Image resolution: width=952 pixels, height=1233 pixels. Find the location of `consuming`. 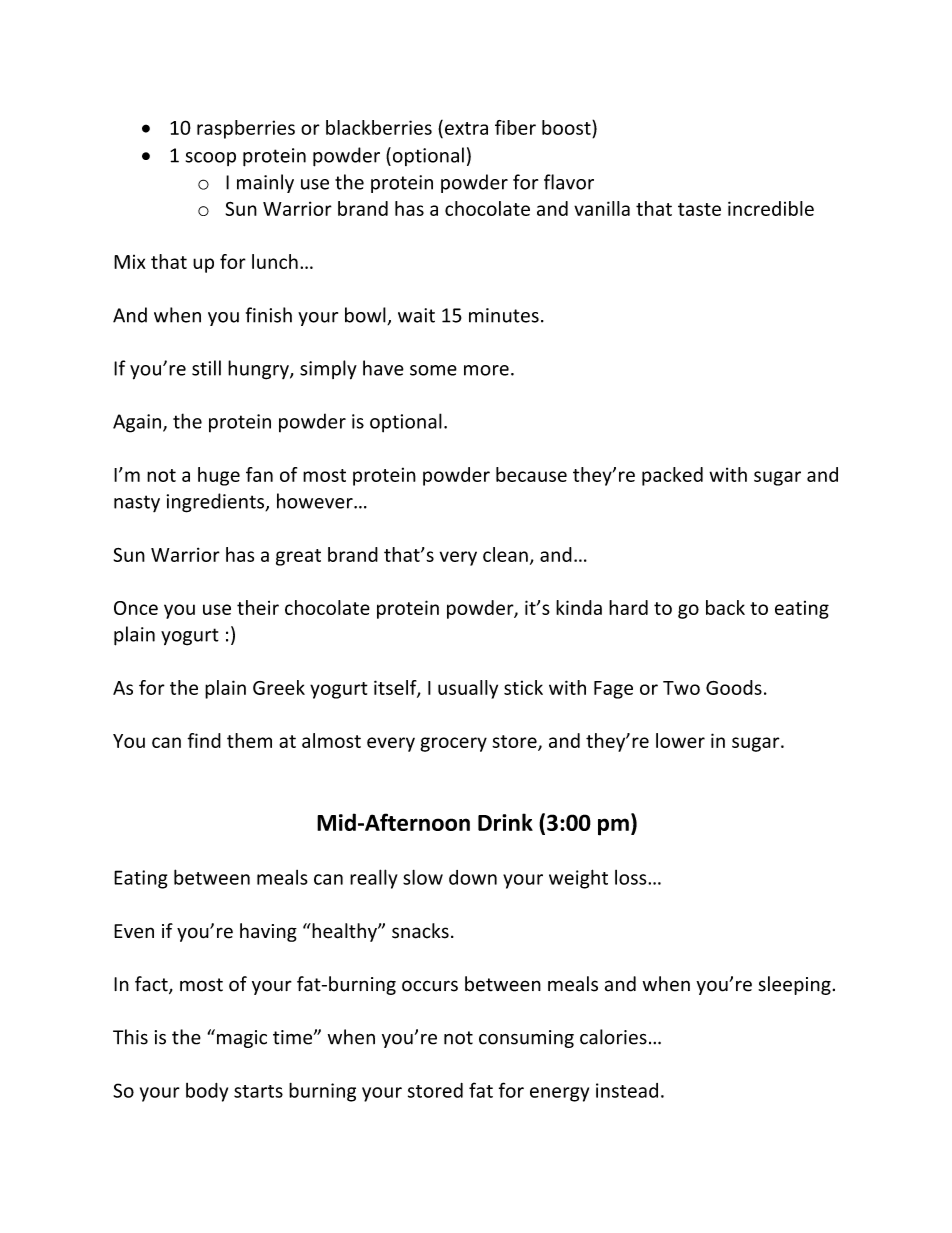

consuming is located at coordinates (526, 1039).
